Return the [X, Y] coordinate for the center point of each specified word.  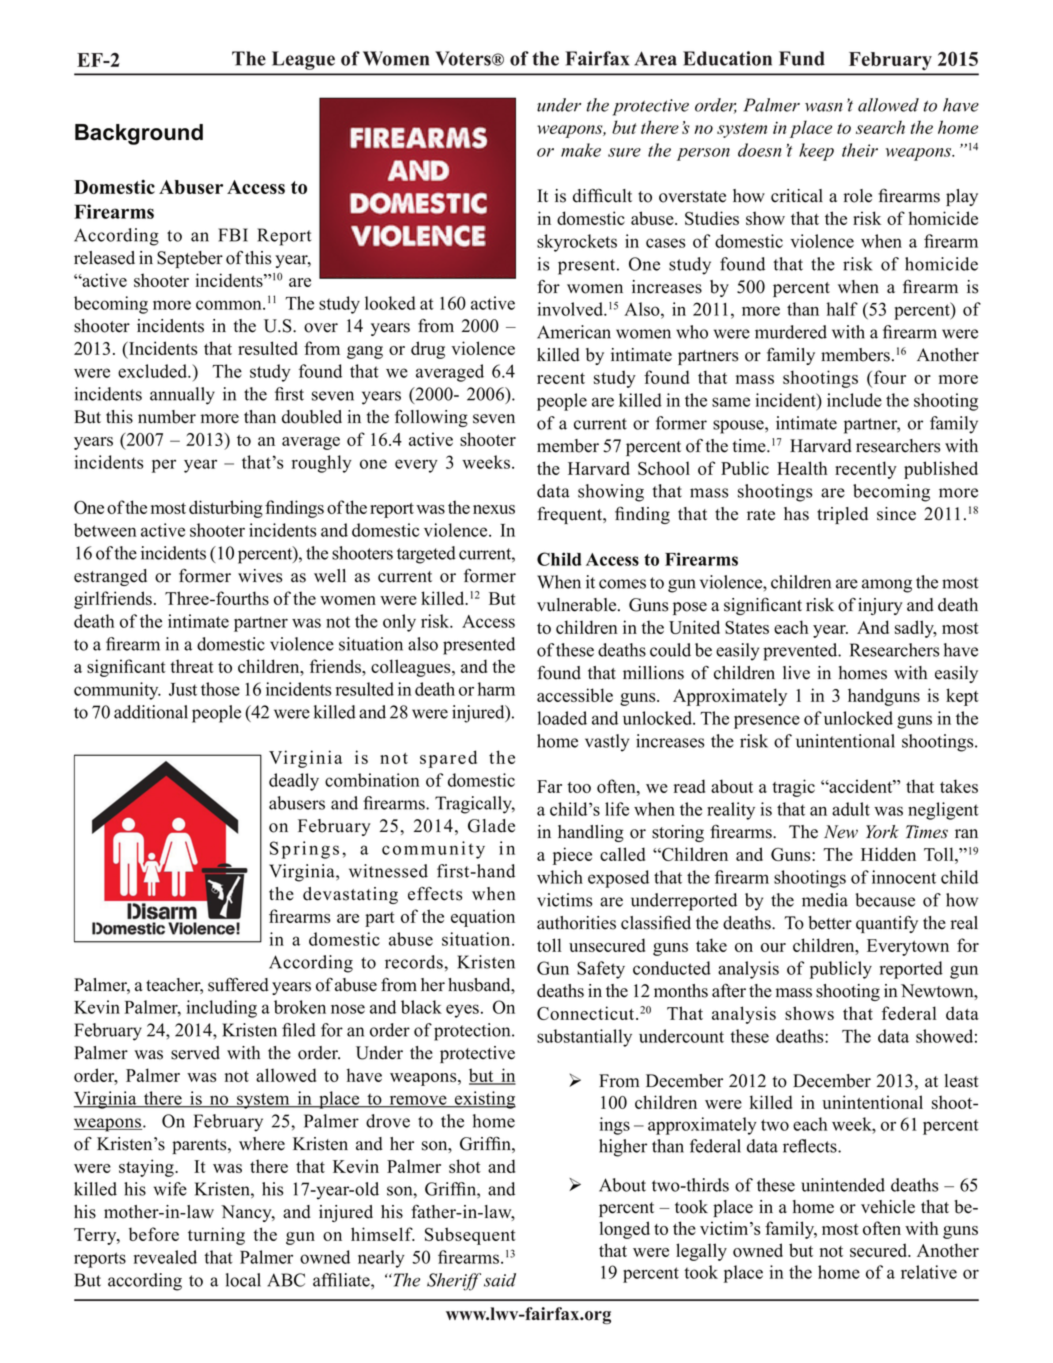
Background [139, 134]
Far [549, 786]
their [860, 150]
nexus [494, 509]
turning [216, 1236]
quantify [887, 924]
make [581, 150]
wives [260, 576]
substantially [584, 1038]
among [887, 586]
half [842, 309]
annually [182, 396]
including [222, 1009]
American [574, 332]
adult [851, 809]
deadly [294, 782]
